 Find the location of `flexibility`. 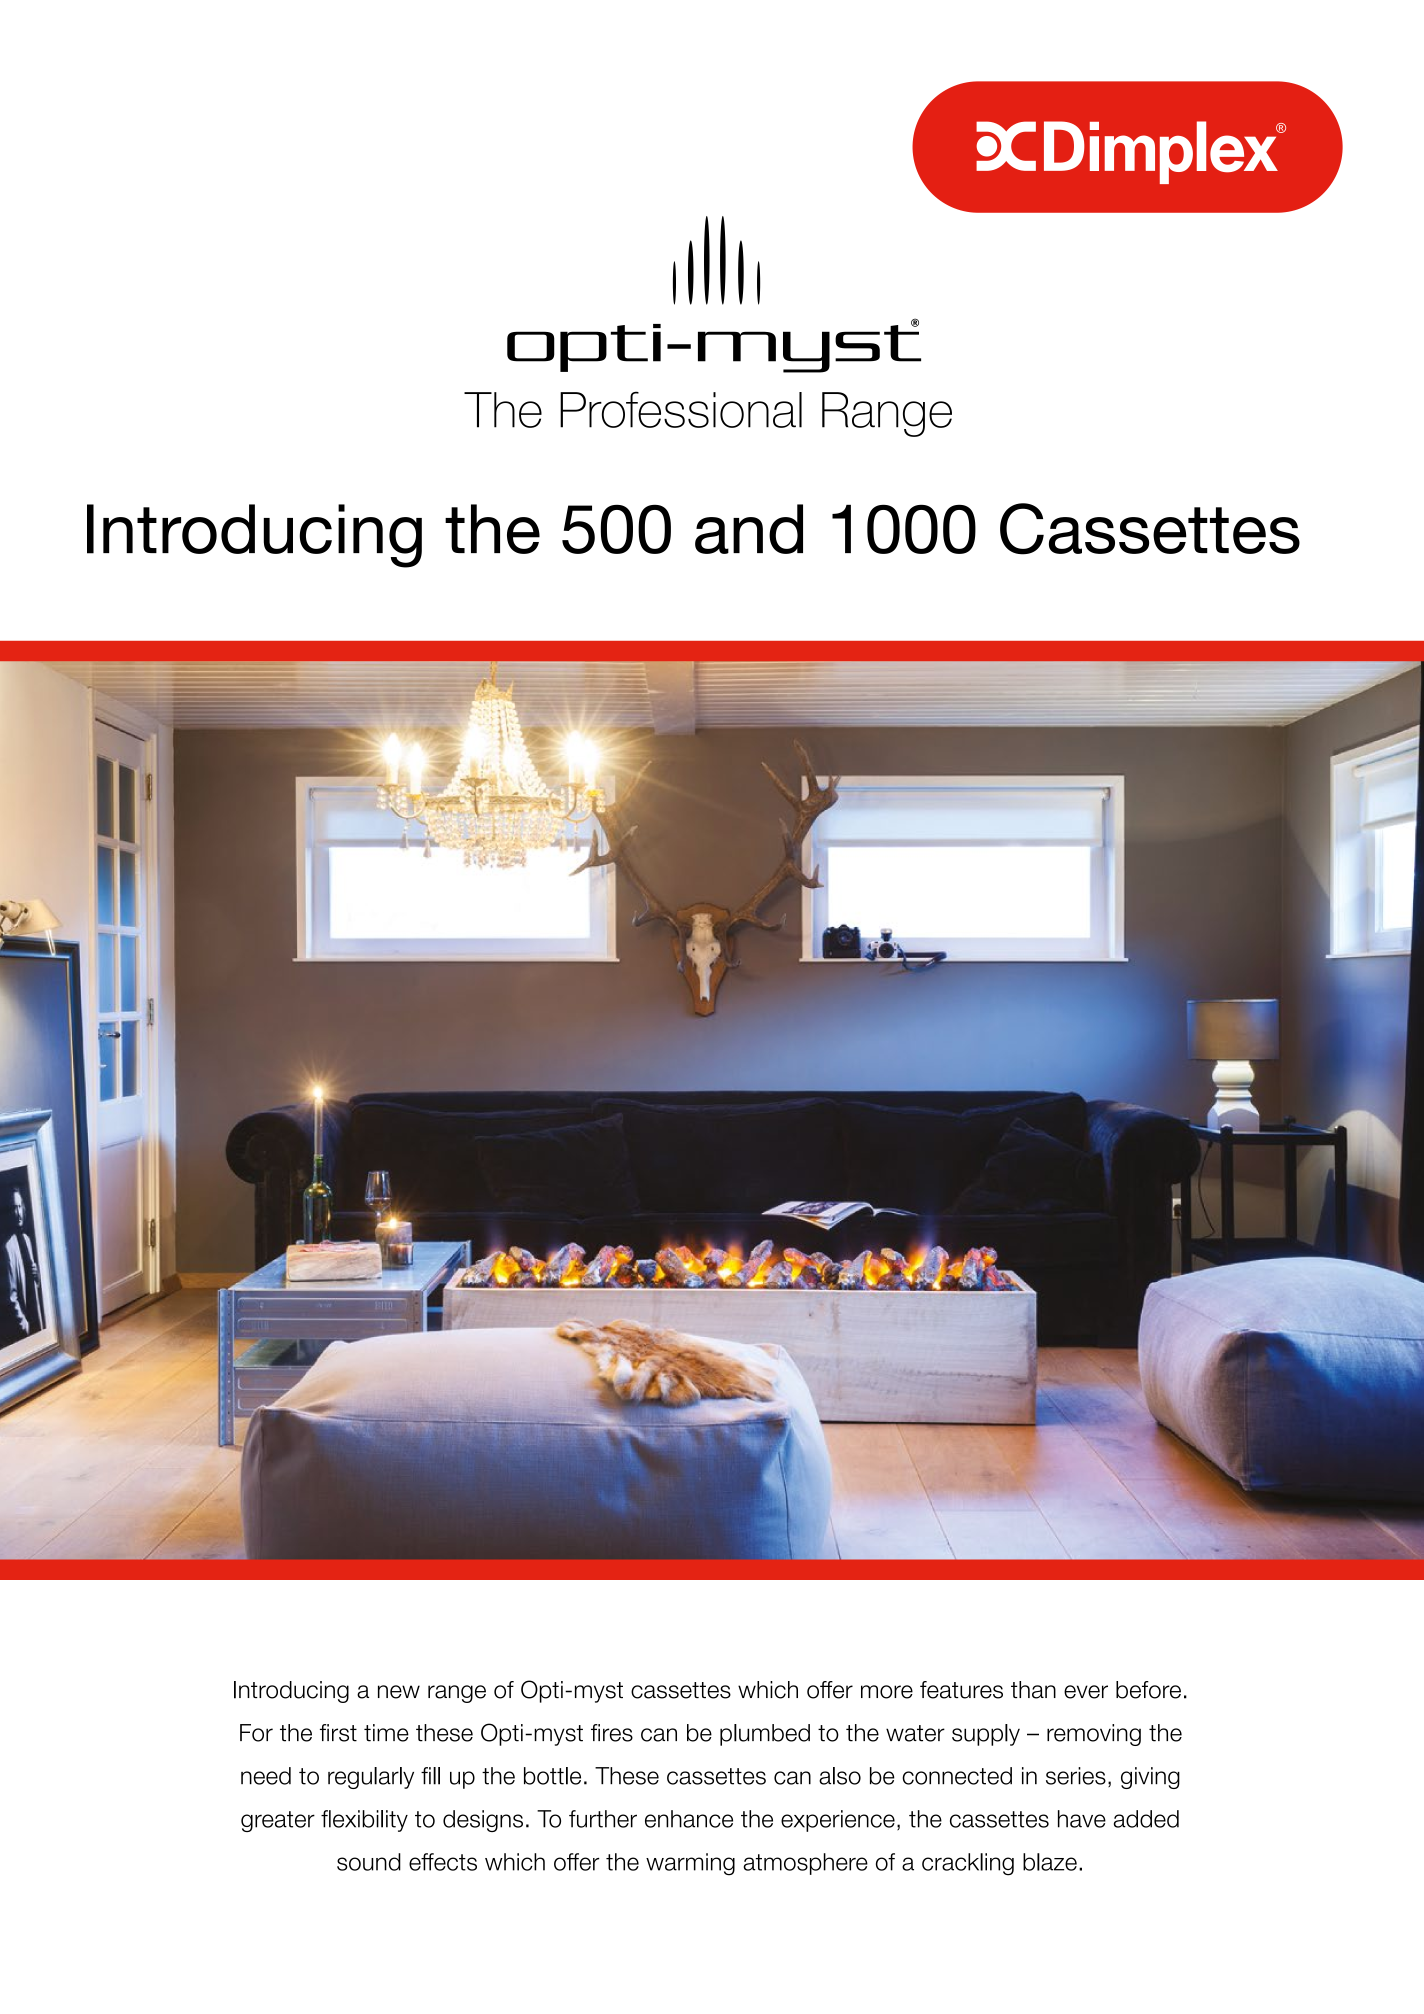

flexibility is located at coordinates (364, 1821).
